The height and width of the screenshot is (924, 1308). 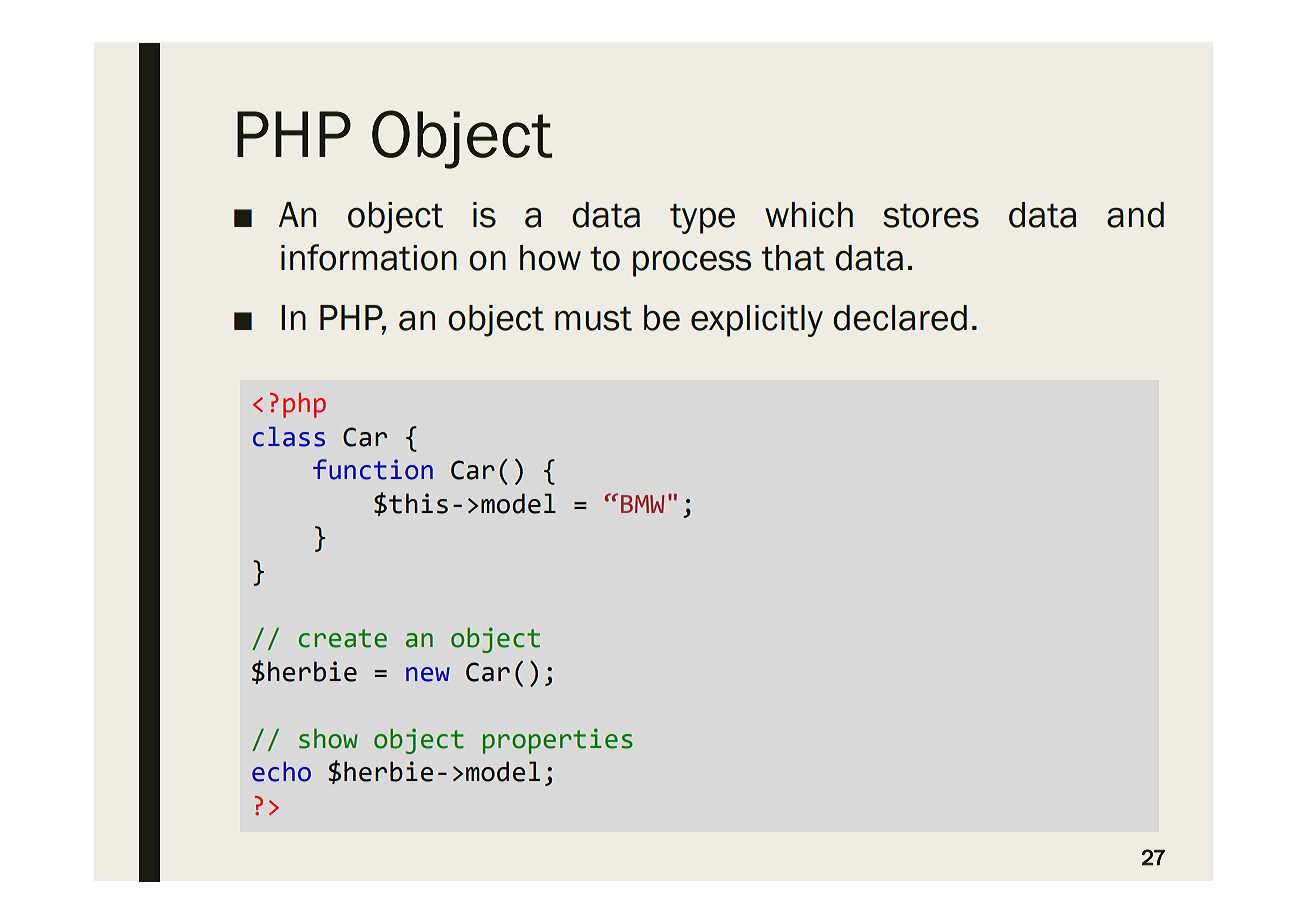 What do you see at coordinates (593, 318) in the screenshot?
I see `must` at bounding box center [593, 318].
